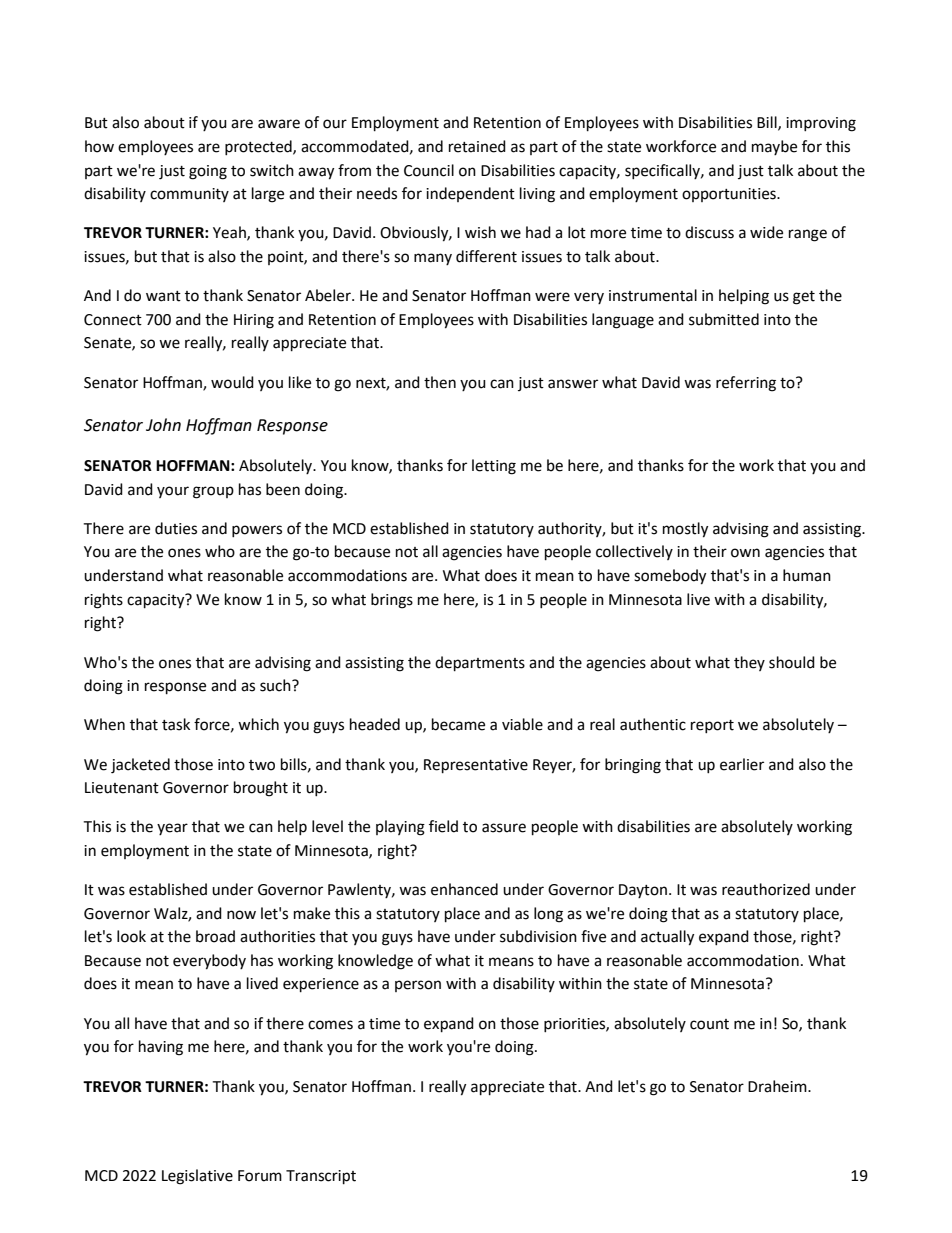 The image size is (952, 1233). I want to click on going, so click(208, 172).
